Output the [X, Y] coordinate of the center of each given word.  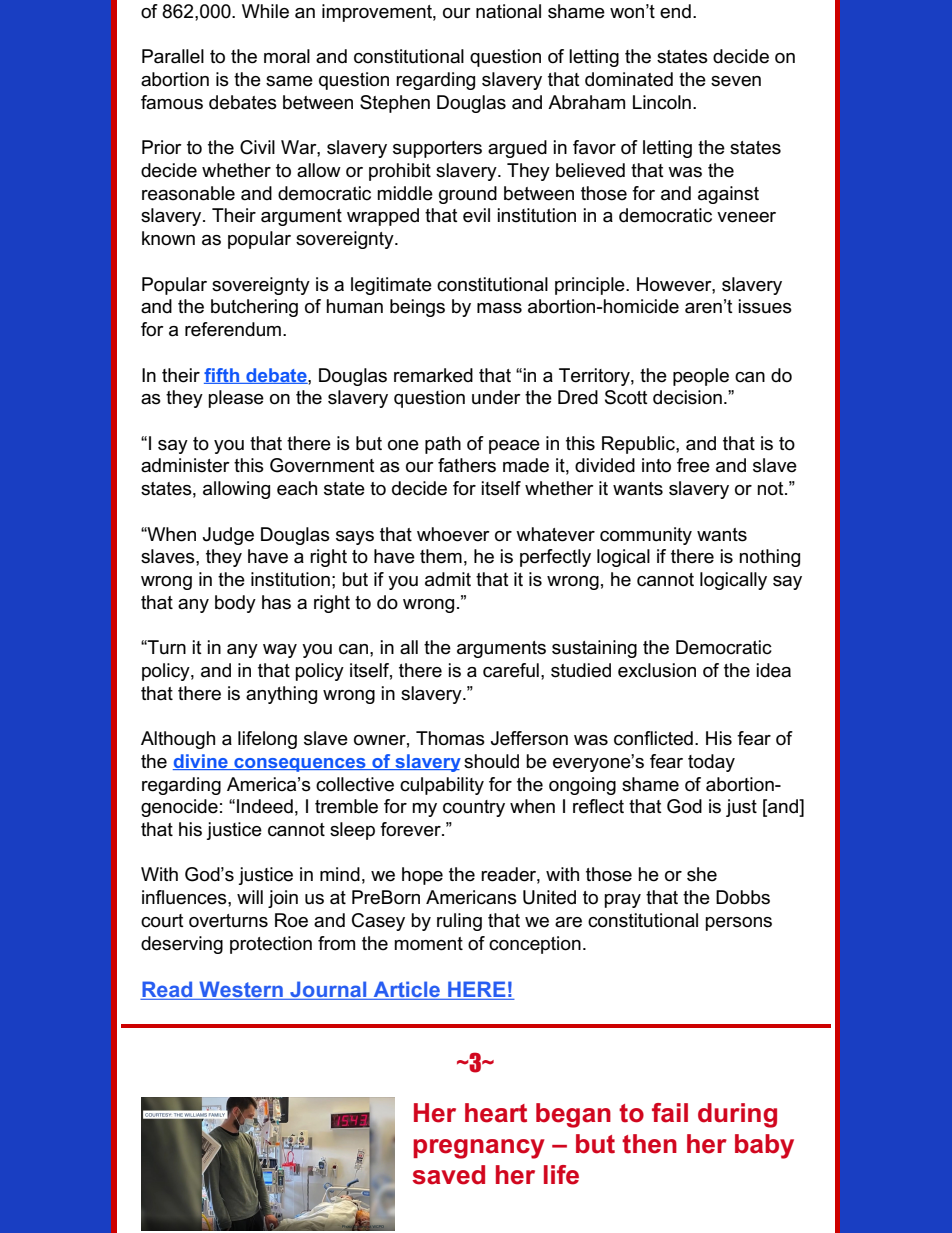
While [265, 11]
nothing [769, 558]
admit [448, 579]
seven [736, 81]
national [508, 11]
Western [241, 990]
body [235, 604]
